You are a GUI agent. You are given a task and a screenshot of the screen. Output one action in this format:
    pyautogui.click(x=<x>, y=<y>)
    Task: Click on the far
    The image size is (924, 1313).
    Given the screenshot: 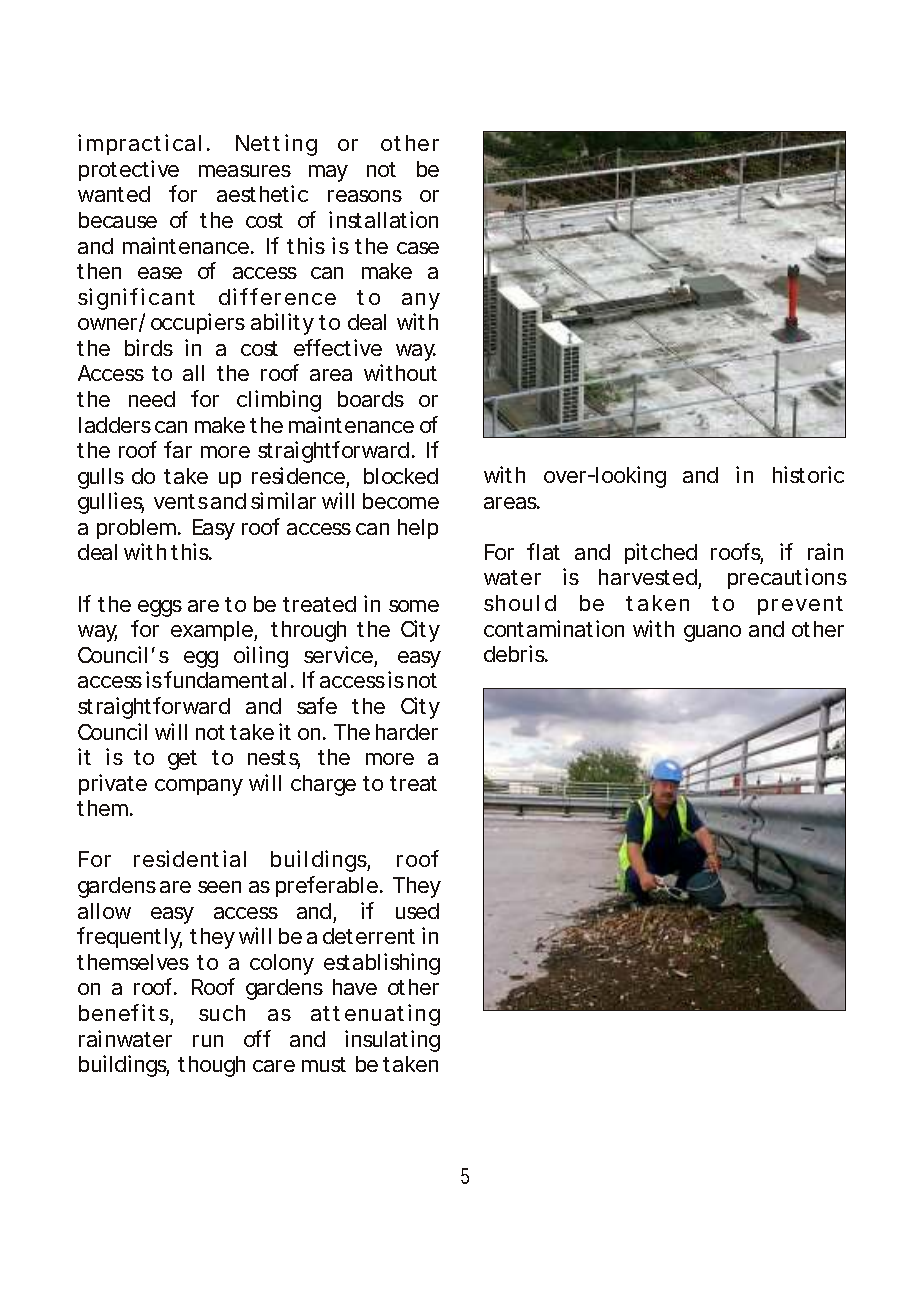 What is the action you would take?
    pyautogui.click(x=178, y=449)
